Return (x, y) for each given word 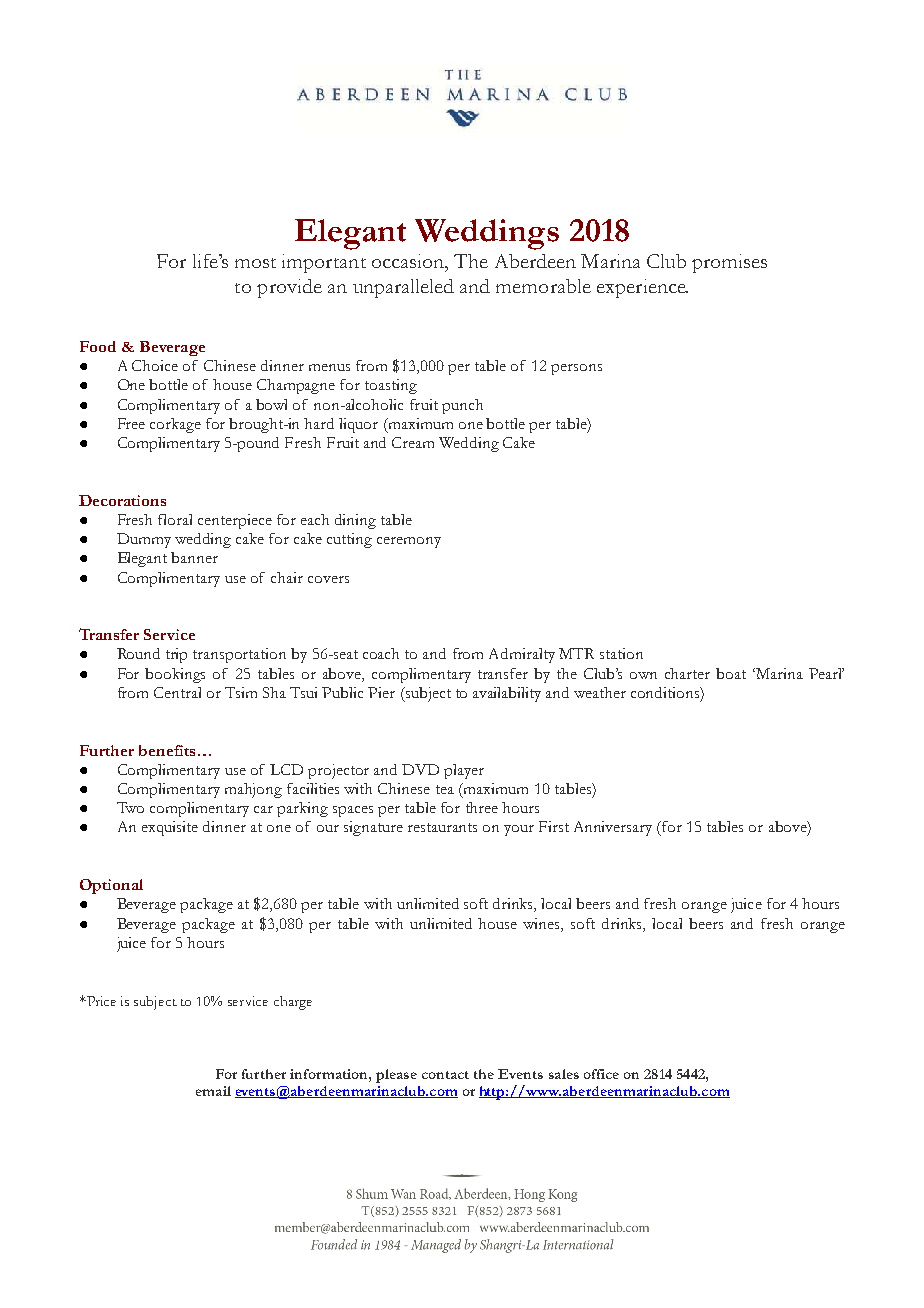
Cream (413, 442)
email (213, 1091)
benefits (167, 750)
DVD (420, 769)
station (621, 653)
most (255, 263)
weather (600, 692)
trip (176, 655)
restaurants (442, 827)
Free (131, 423)
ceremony (409, 542)
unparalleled (403, 288)
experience (642, 288)
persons (576, 369)
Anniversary (613, 828)
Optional (111, 886)
